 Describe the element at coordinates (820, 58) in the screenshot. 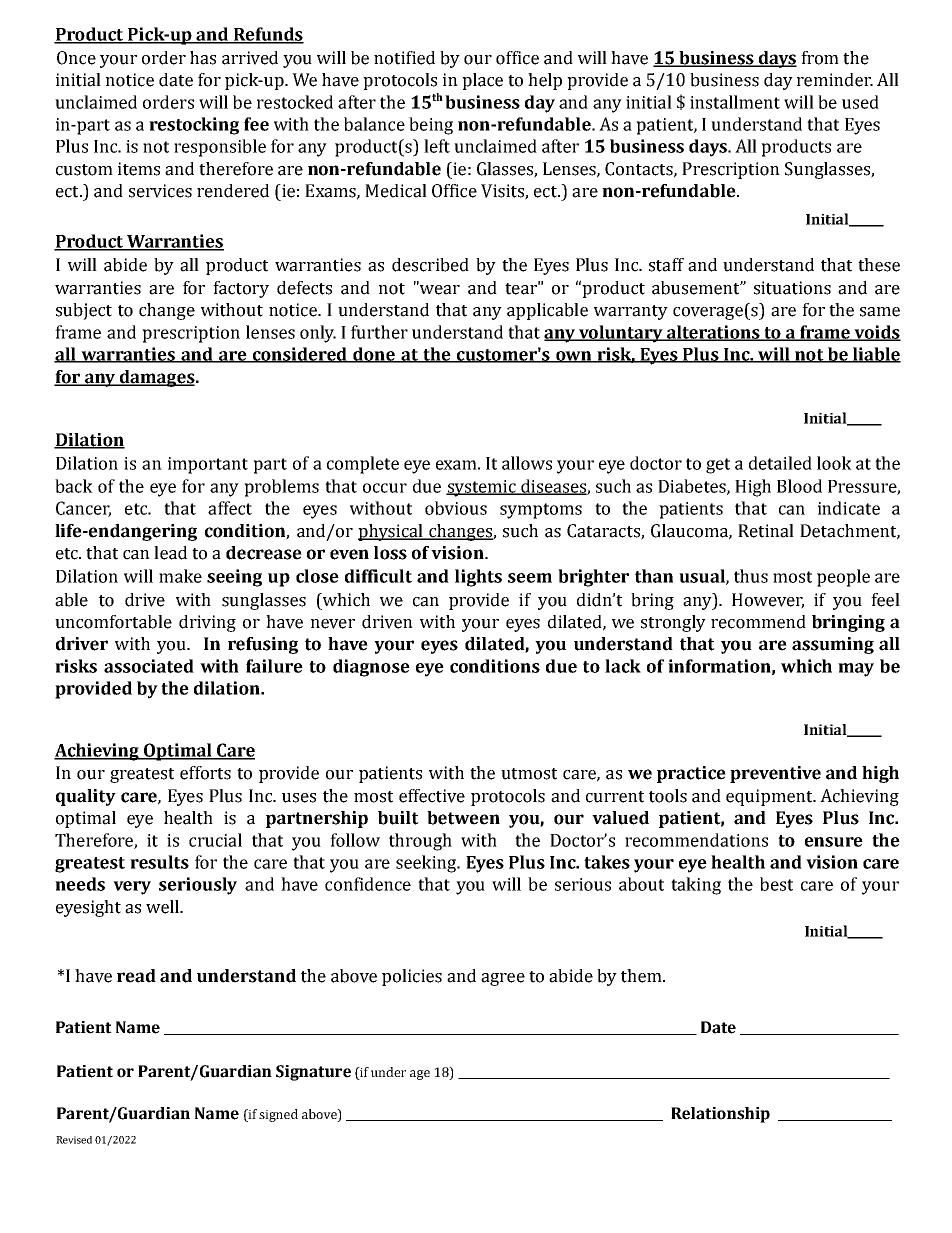

I see `from` at that location.
